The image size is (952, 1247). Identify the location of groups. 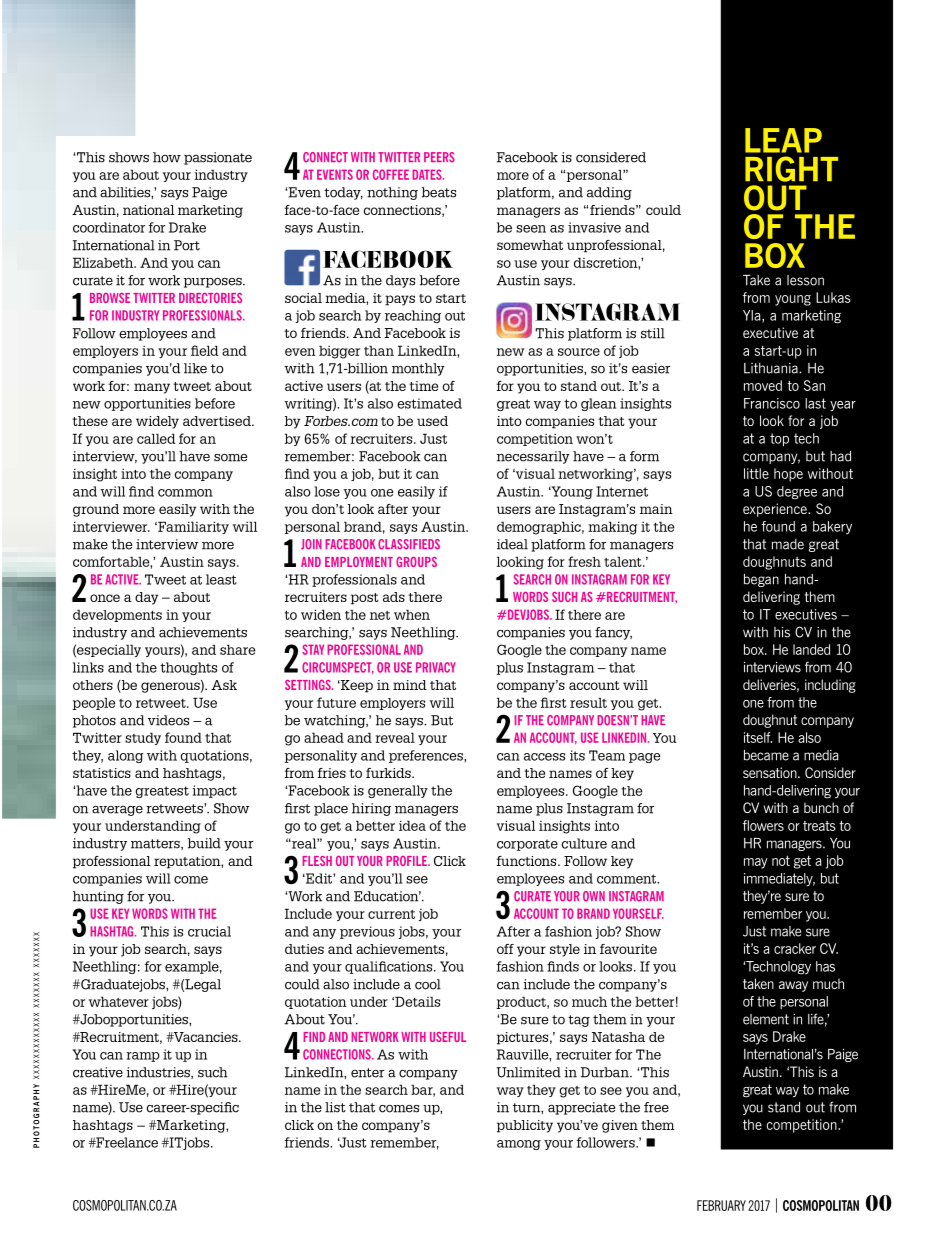
(416, 562).
